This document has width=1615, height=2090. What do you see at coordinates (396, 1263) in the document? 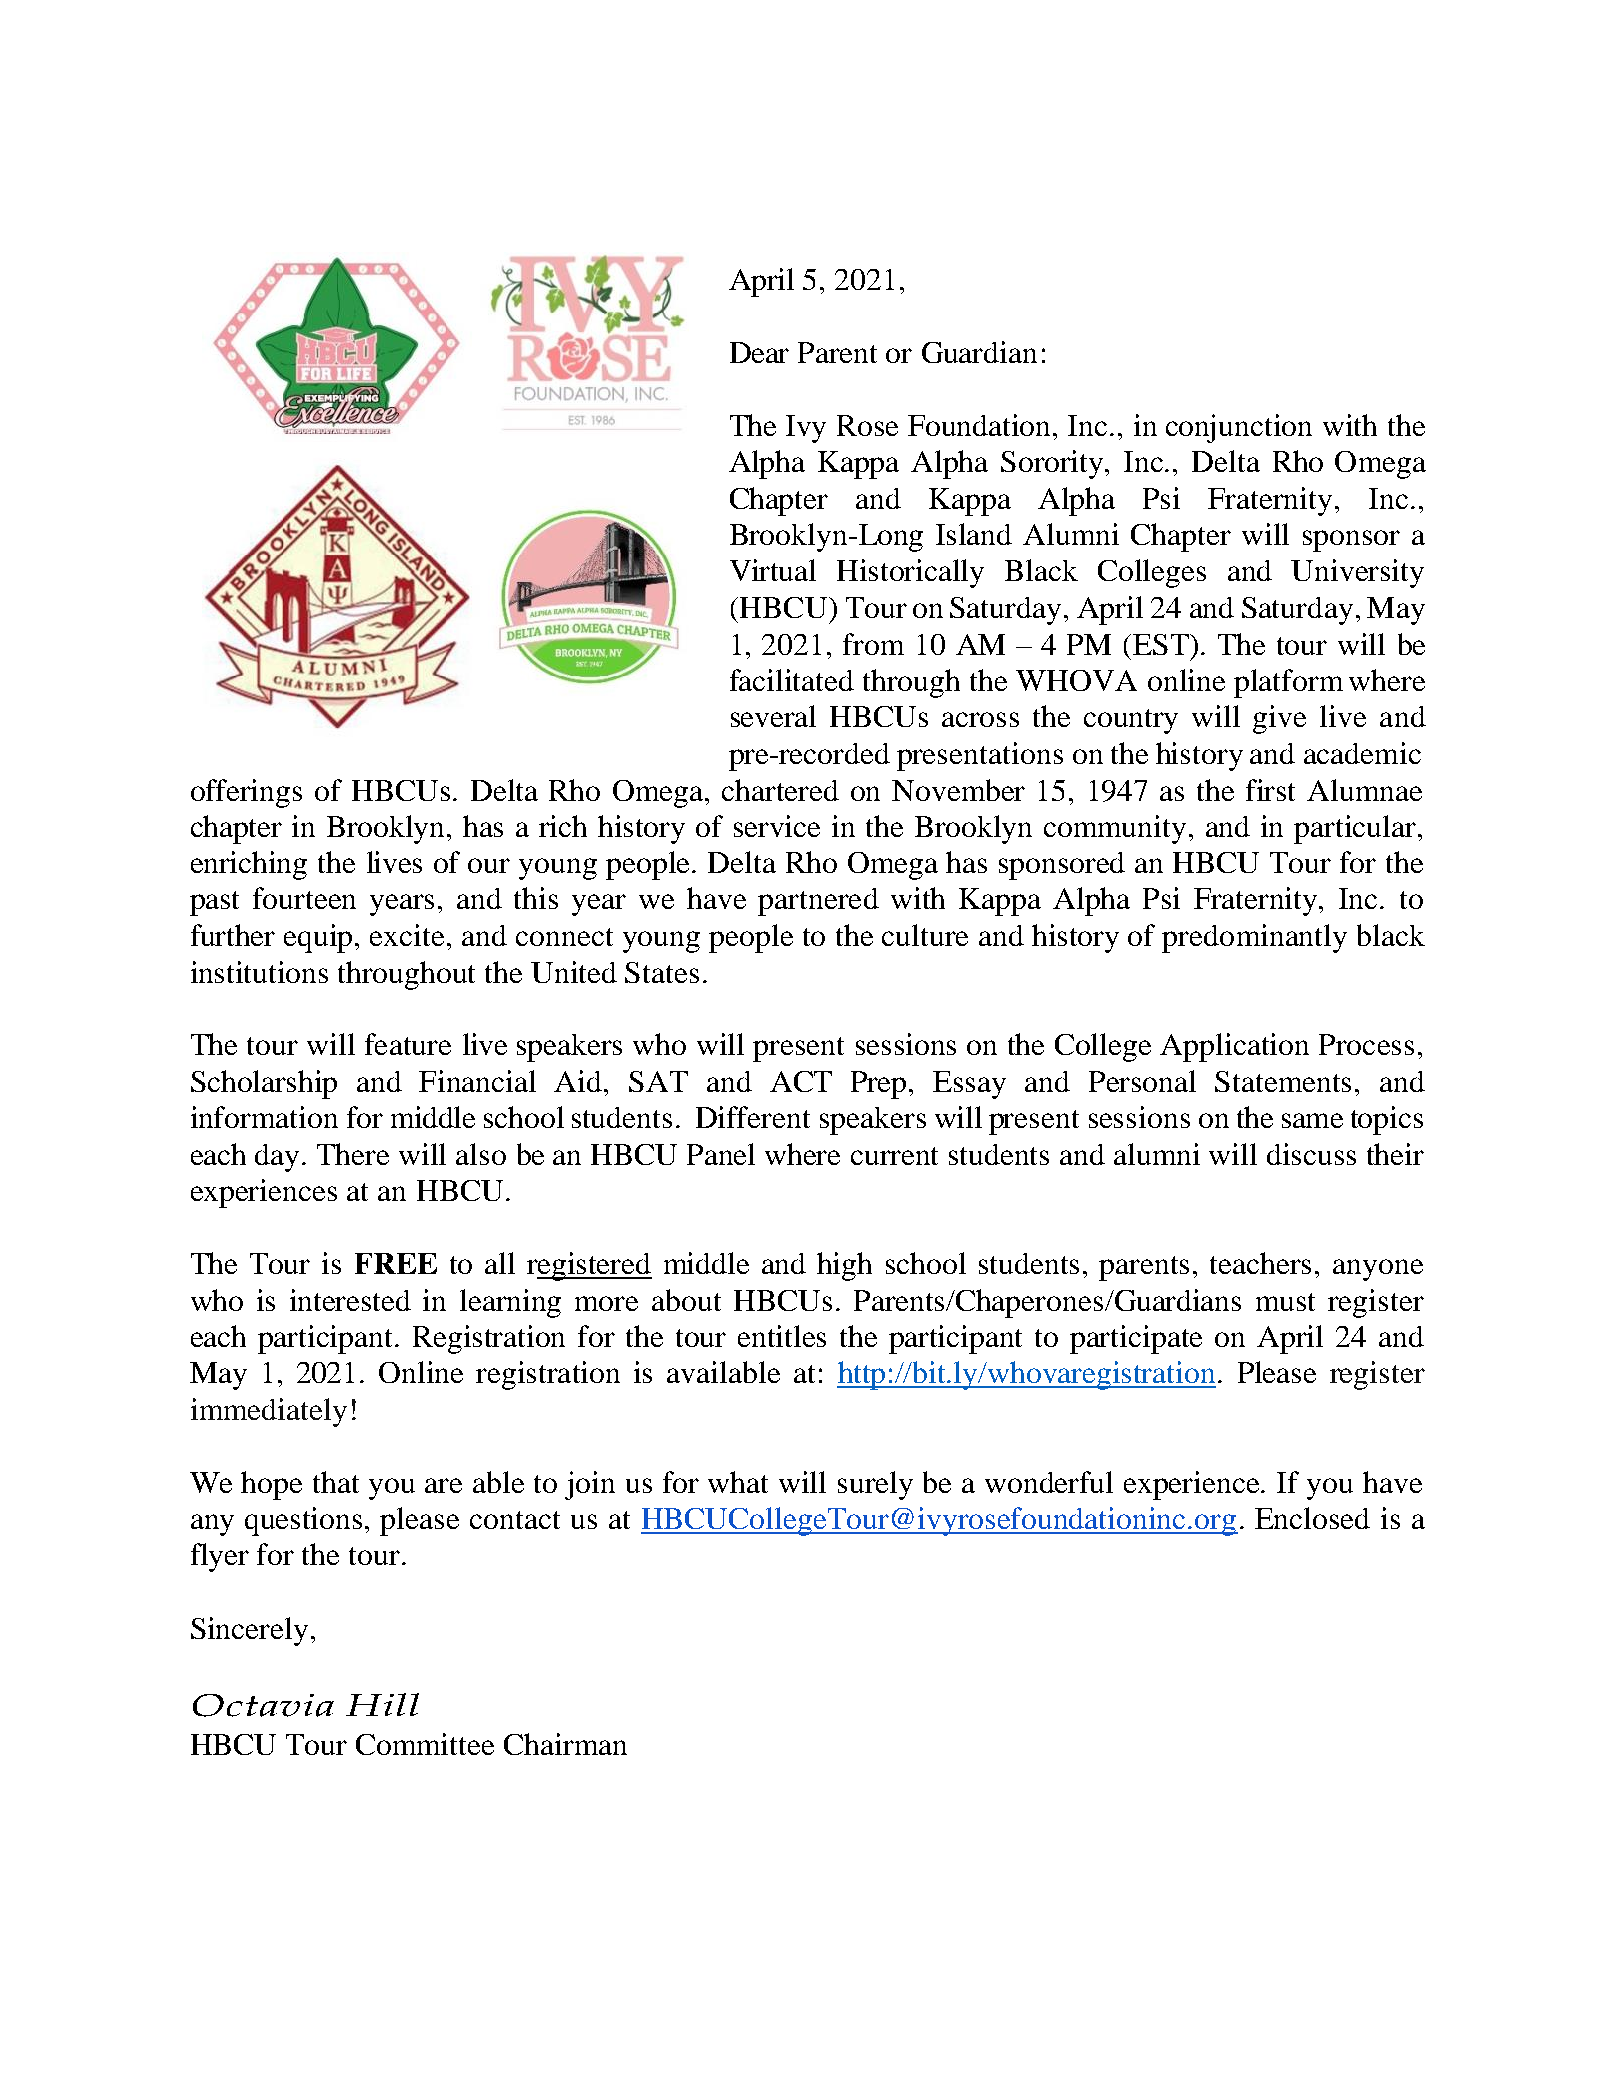
I see `FREE` at bounding box center [396, 1263].
